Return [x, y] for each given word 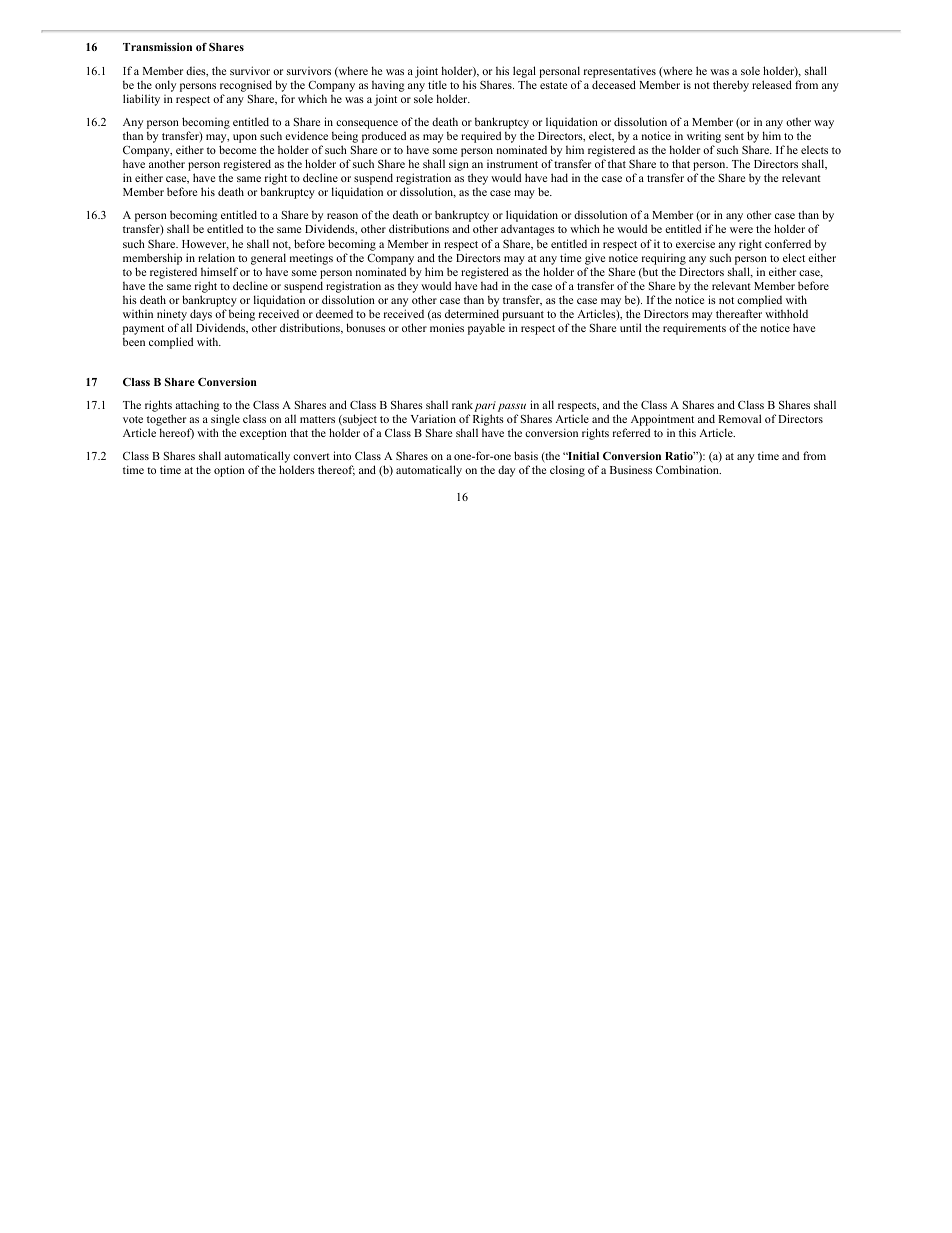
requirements [694, 329]
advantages [528, 230]
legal [524, 72]
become [237, 149]
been [134, 342]
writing [704, 138]
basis [526, 455]
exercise [695, 243]
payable [486, 329]
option [229, 471]
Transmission [157, 47]
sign [459, 165]
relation [216, 257]
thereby [731, 86]
